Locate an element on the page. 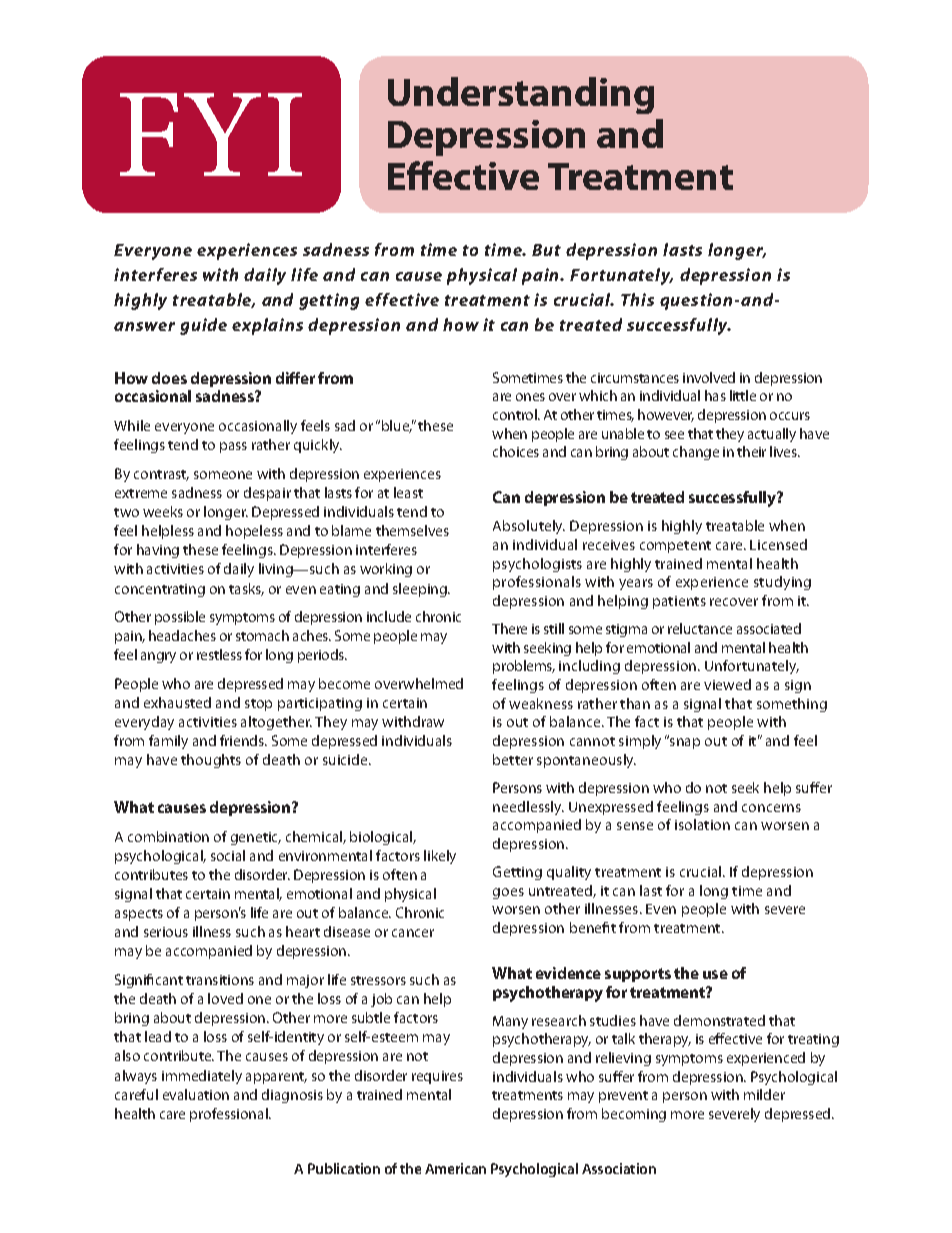 This document has width=952, height=1233. thoughts is located at coordinates (211, 761).
